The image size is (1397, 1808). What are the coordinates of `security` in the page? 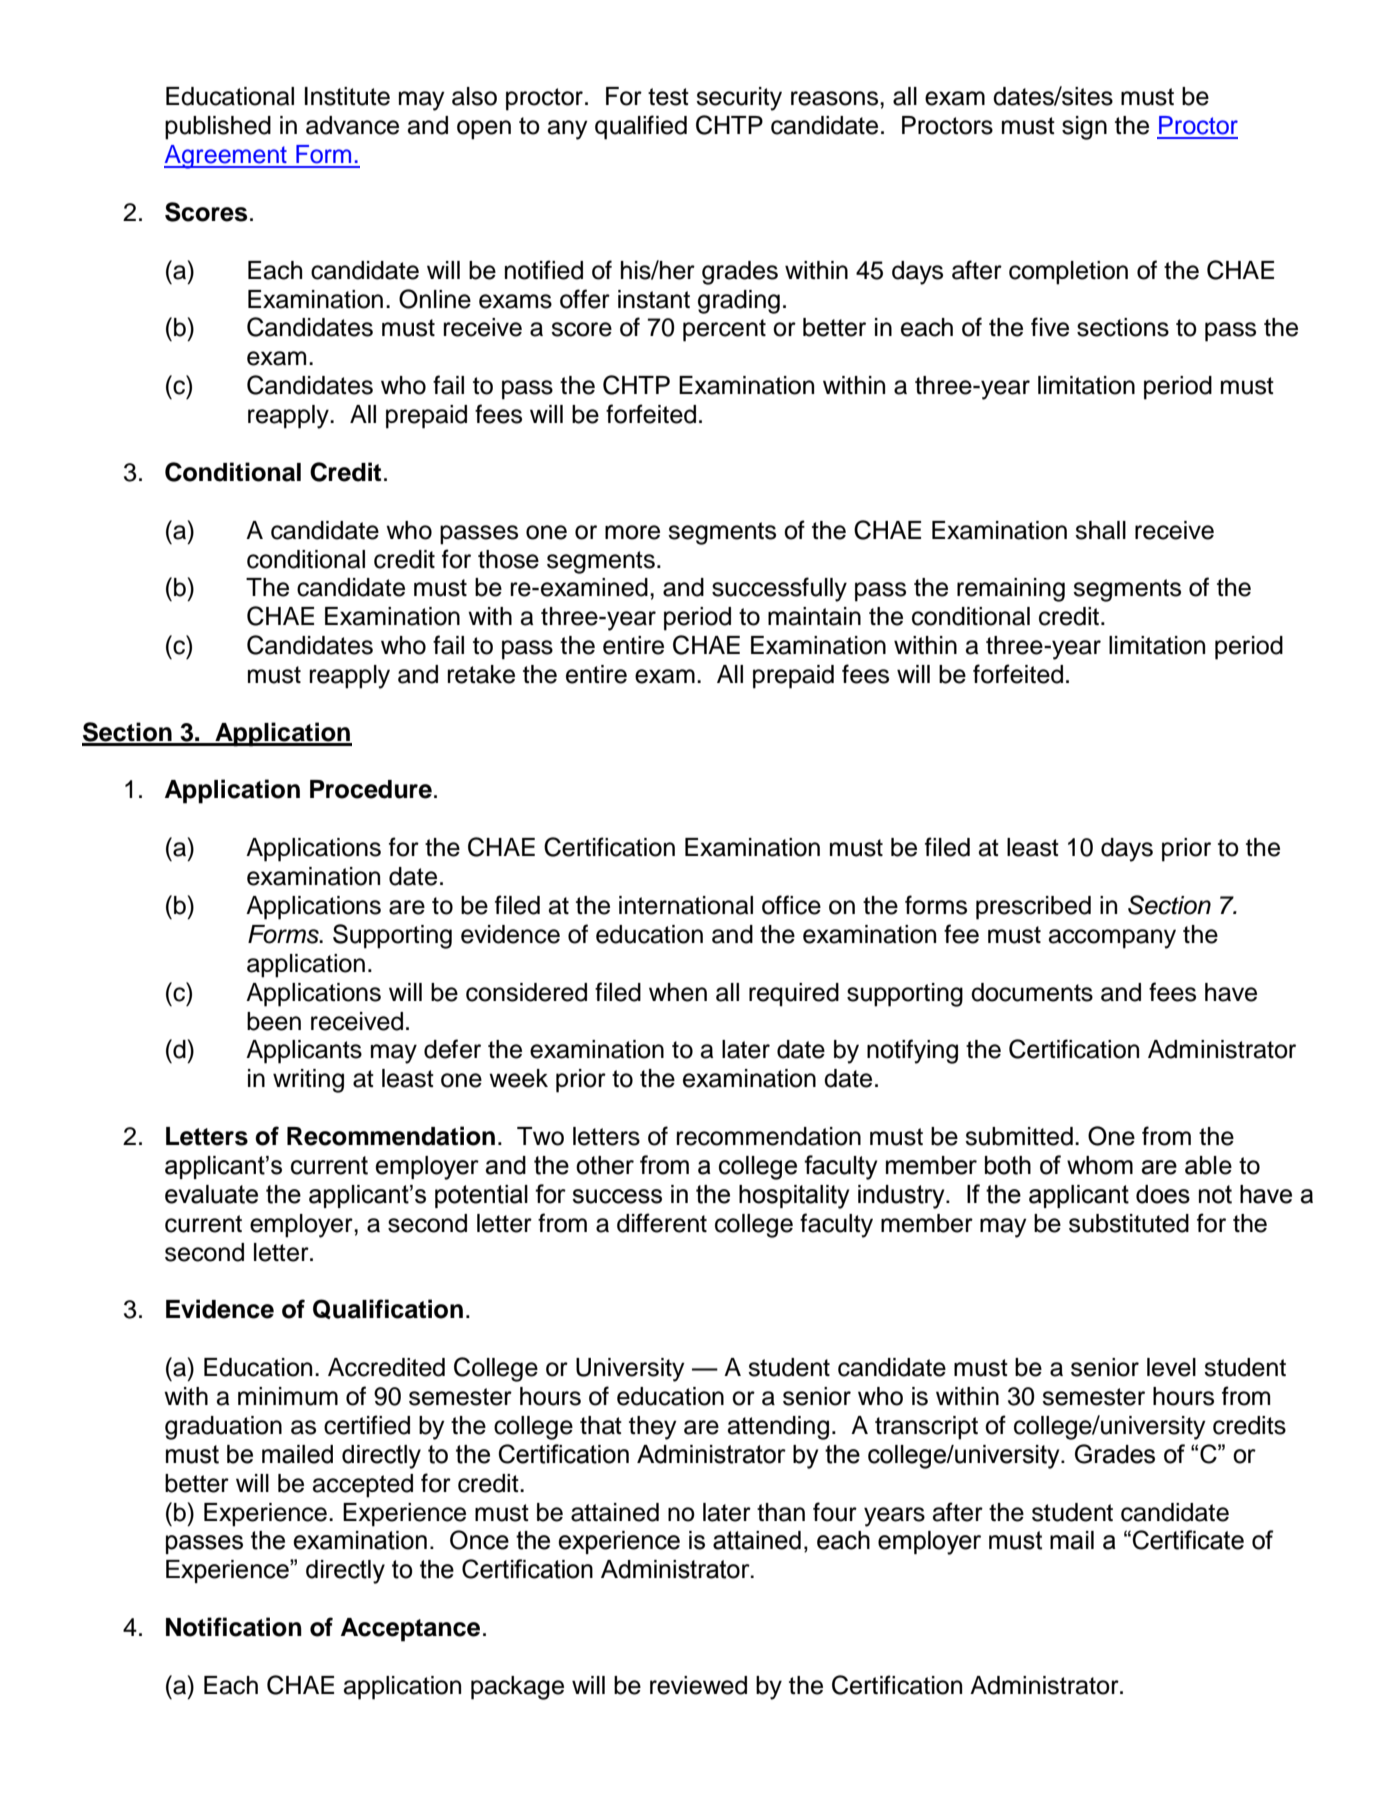 It's located at (739, 99).
